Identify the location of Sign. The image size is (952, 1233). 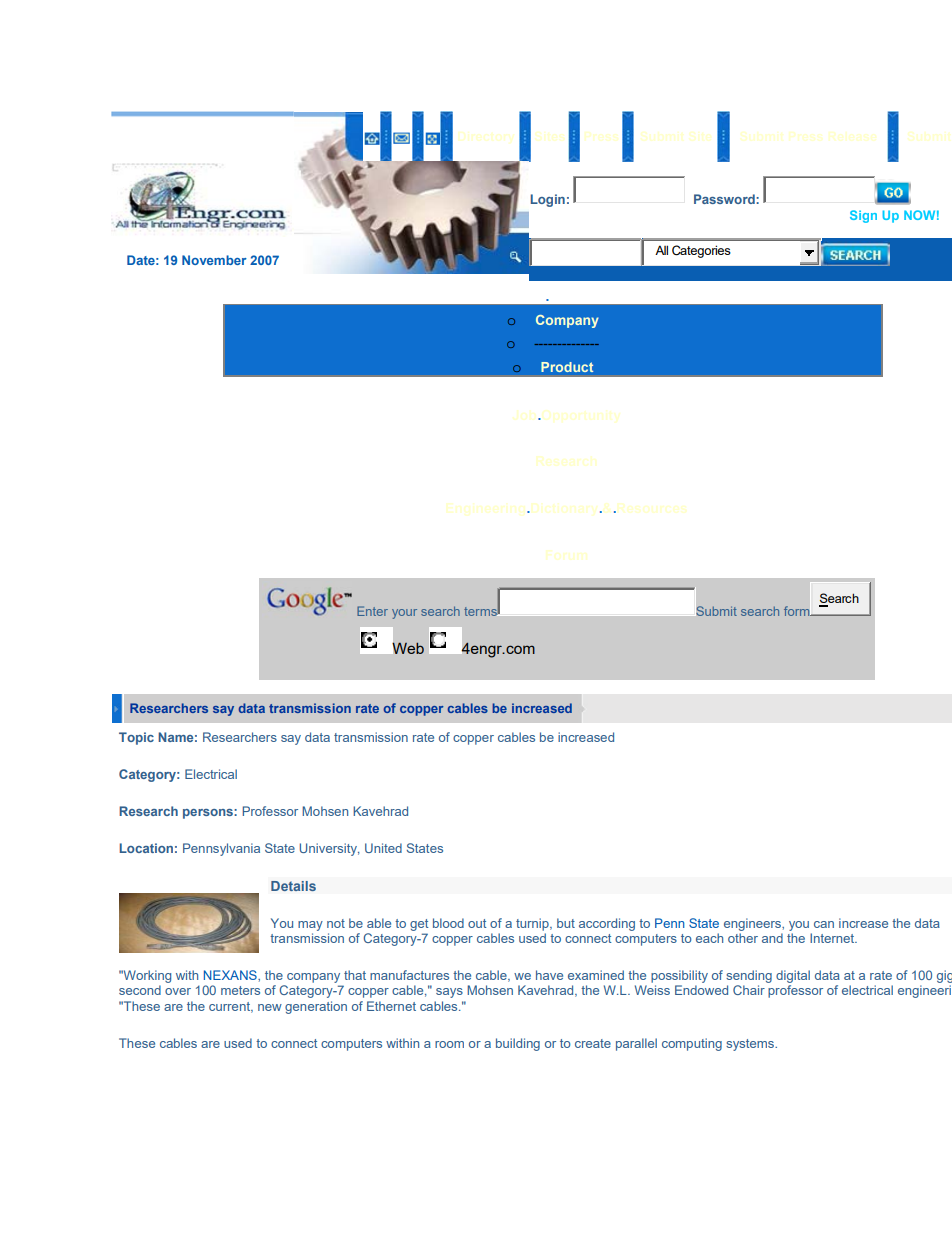
(863, 216).
